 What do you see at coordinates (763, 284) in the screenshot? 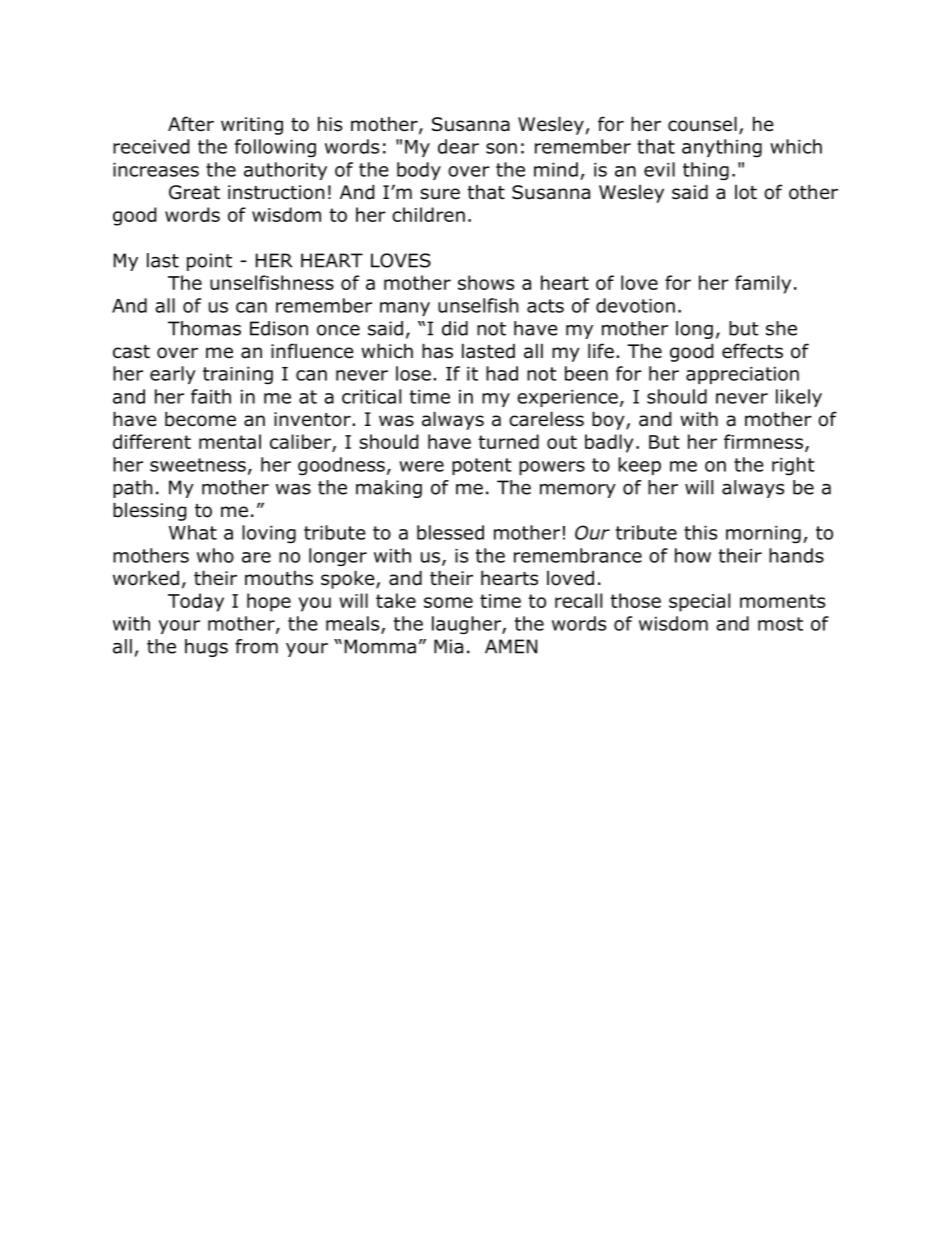
I see `family` at bounding box center [763, 284].
